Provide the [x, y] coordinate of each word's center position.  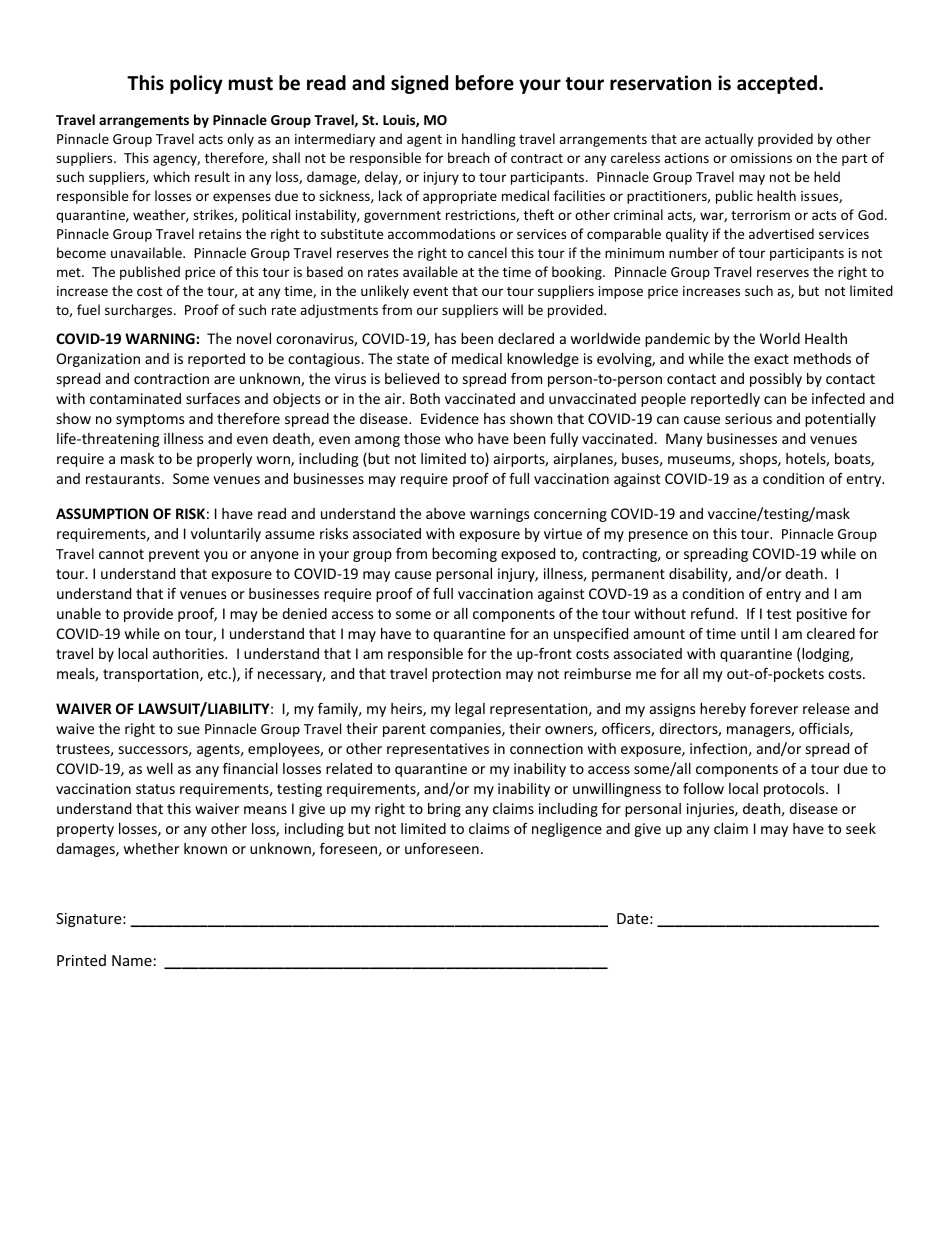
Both [425, 398]
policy [196, 84]
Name [132, 960]
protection [466, 675]
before [485, 83]
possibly [776, 380]
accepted [778, 84]
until [755, 633]
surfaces [213, 398]
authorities [189, 653]
